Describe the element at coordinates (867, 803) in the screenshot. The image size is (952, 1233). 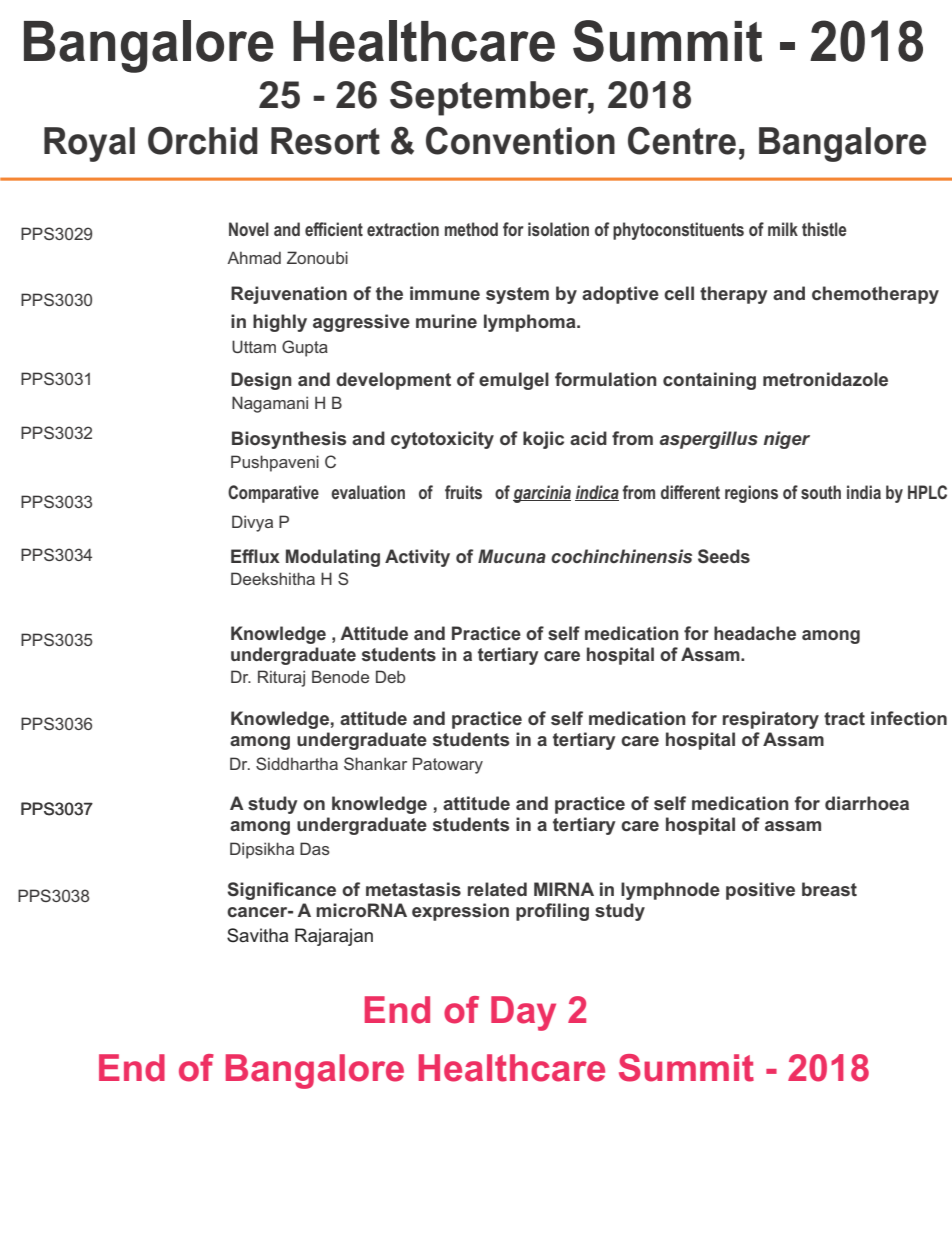
I see `diarrhoea` at that location.
